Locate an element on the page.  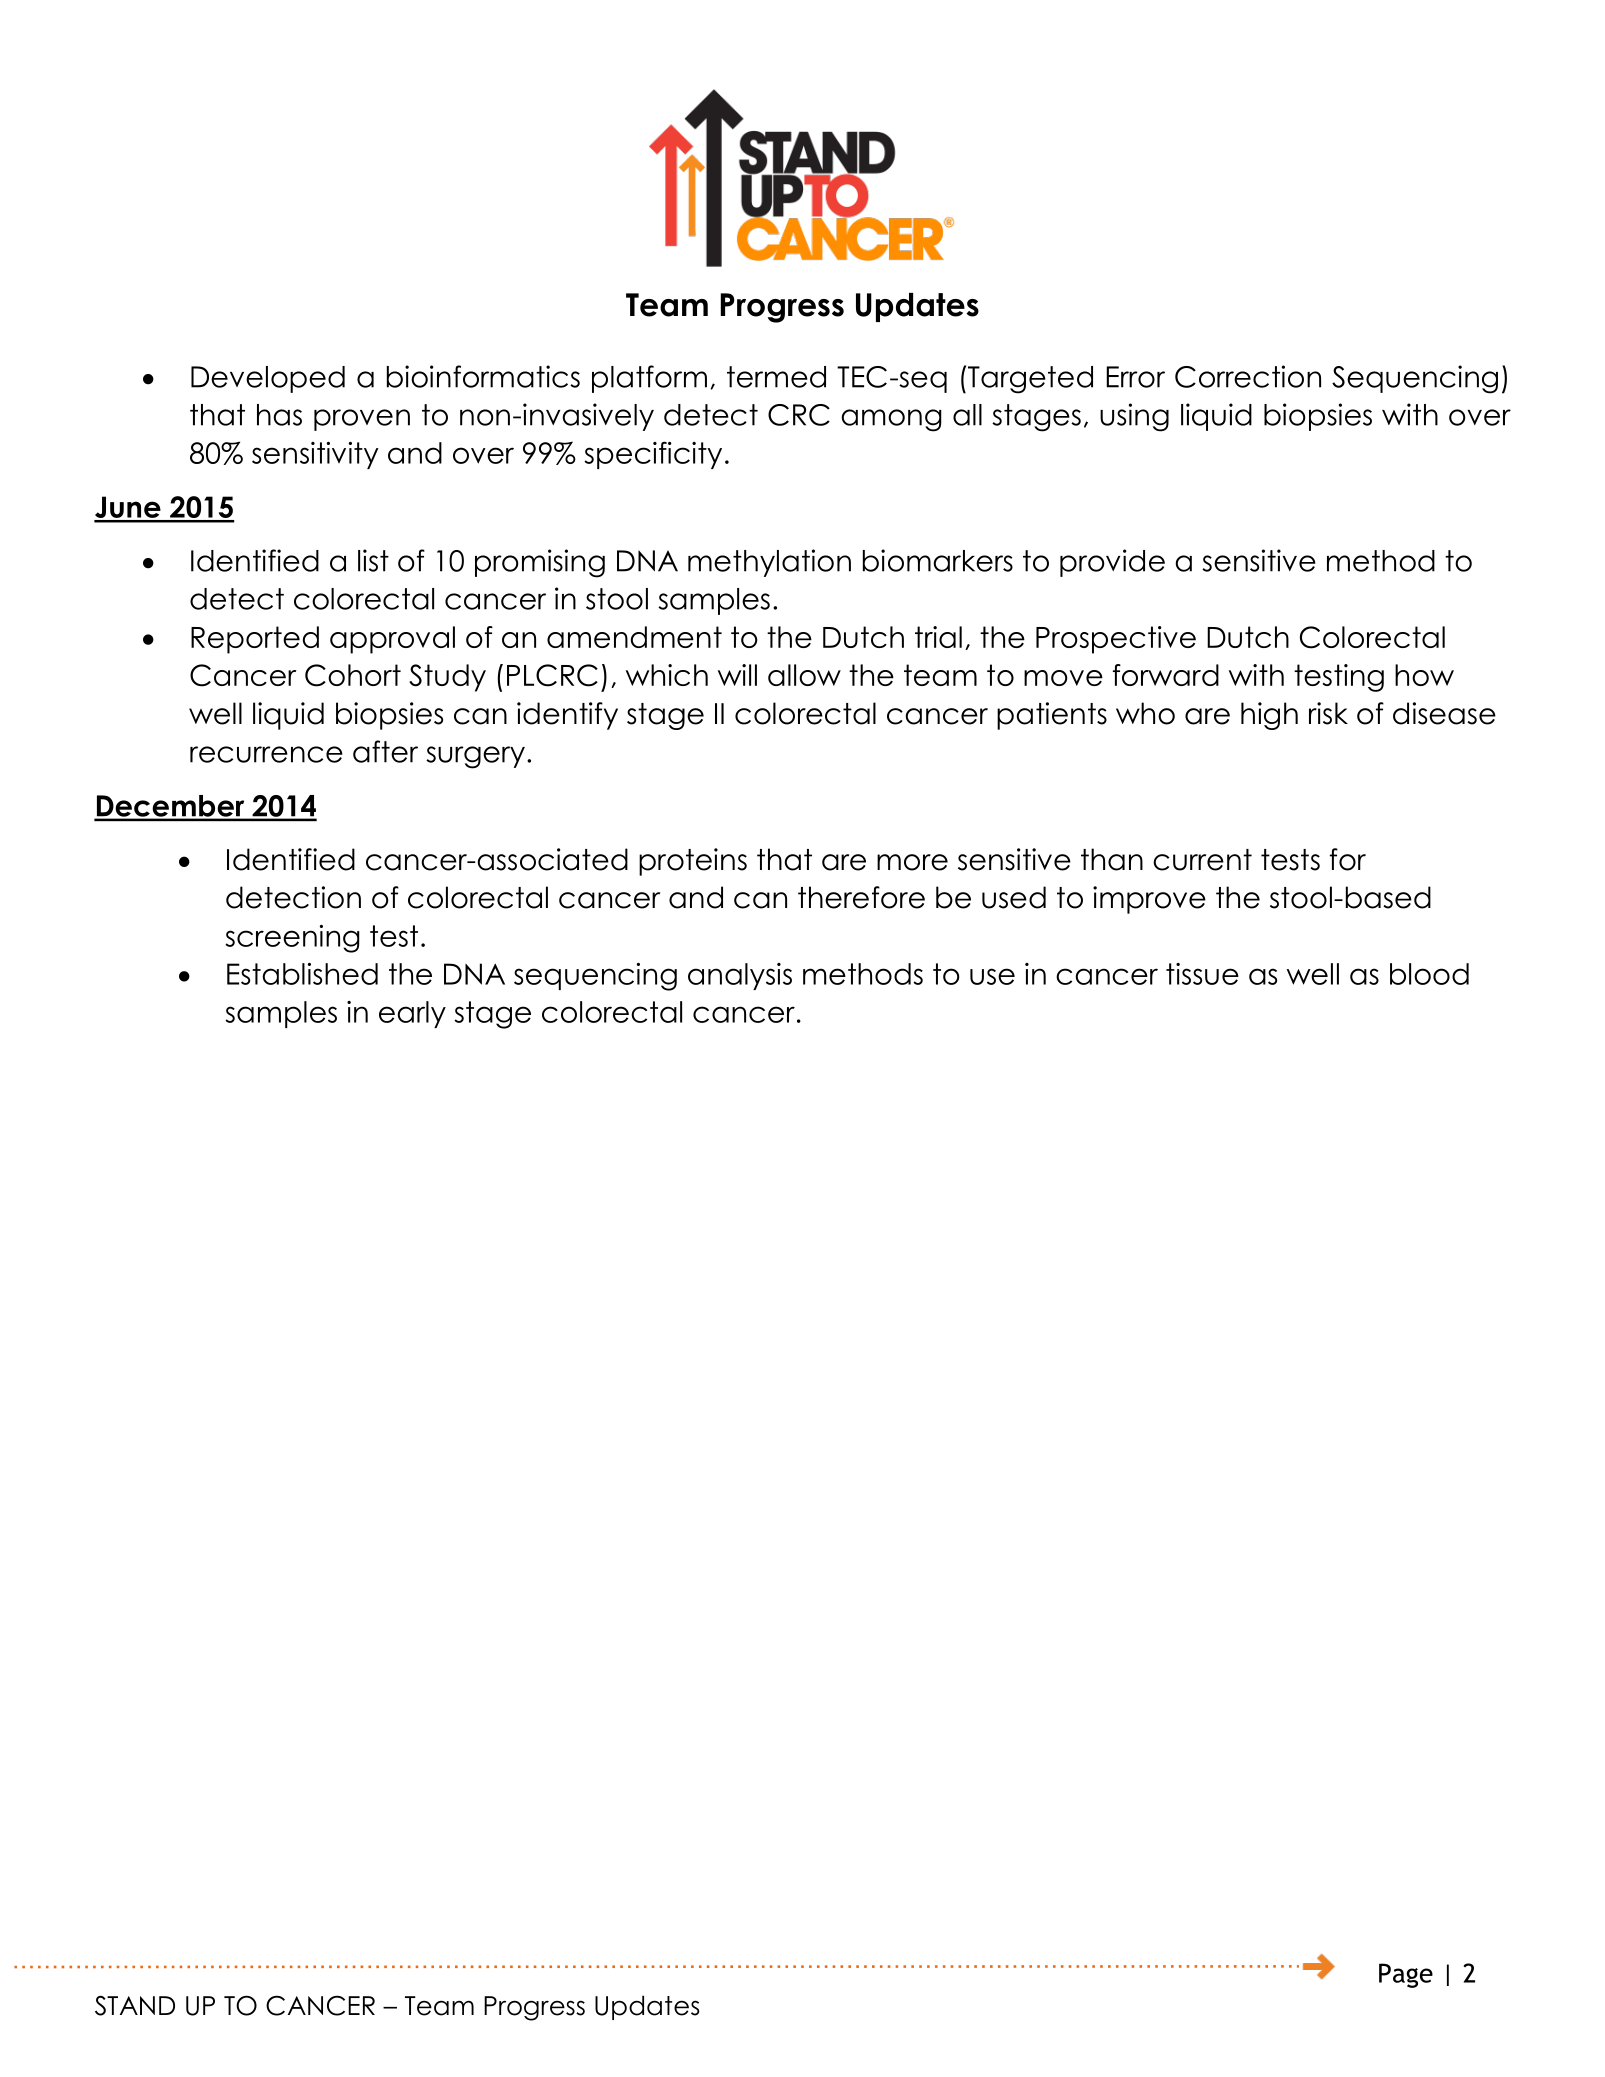
termed is located at coordinates (776, 377).
